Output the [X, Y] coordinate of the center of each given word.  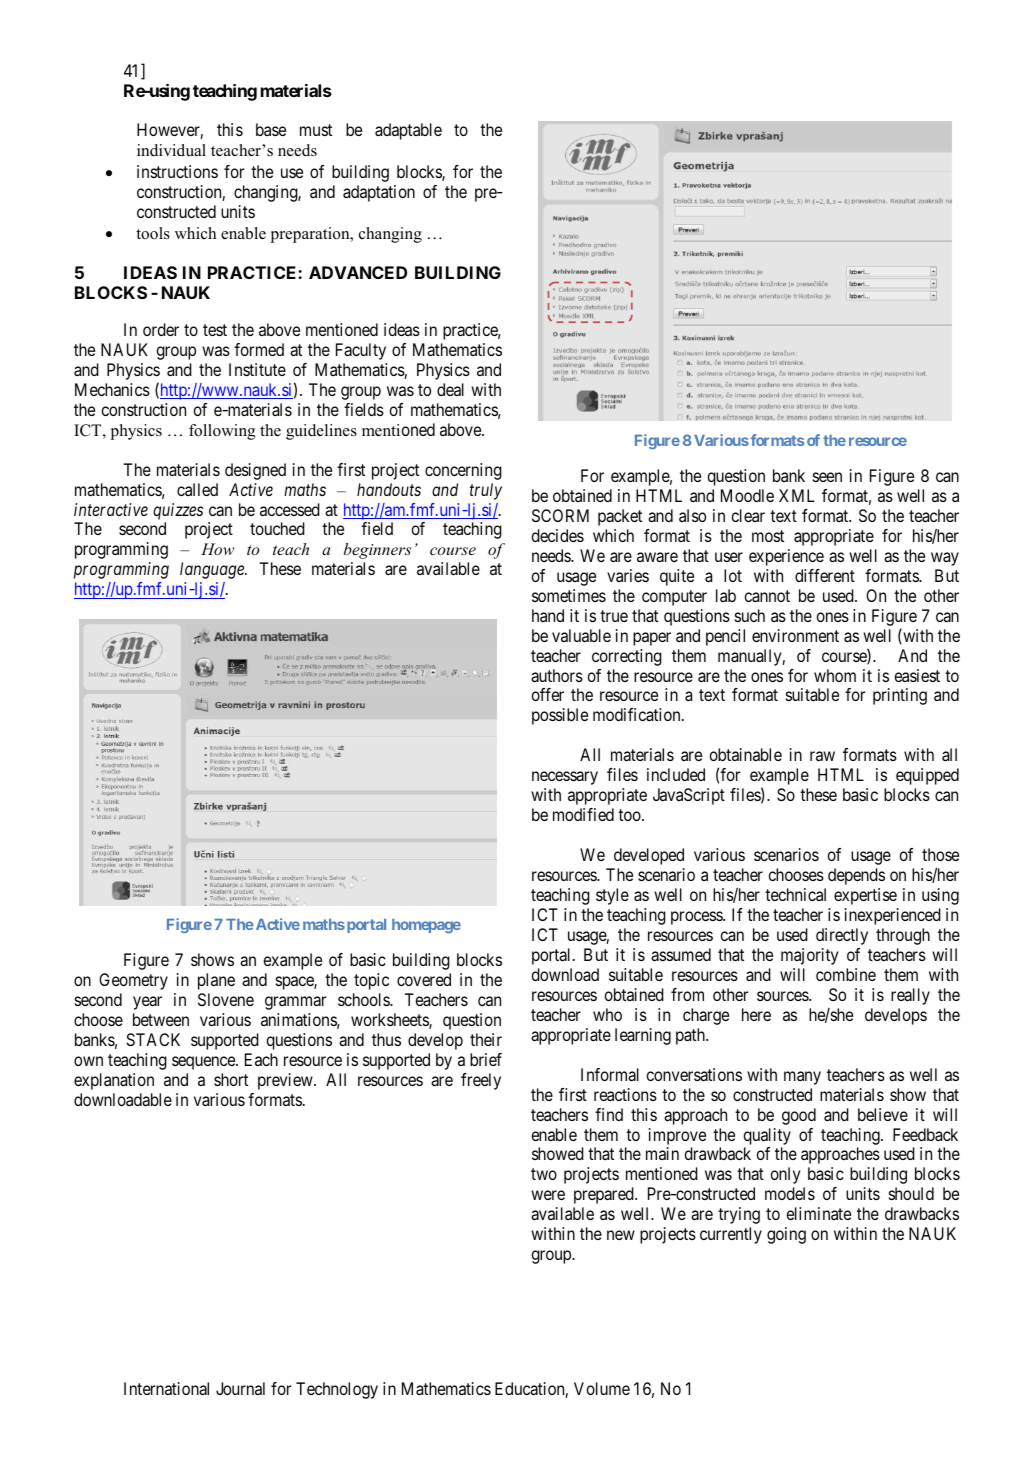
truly [486, 491]
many [802, 1078]
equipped [927, 776]
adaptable [408, 131]
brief [486, 1059]
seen [827, 477]
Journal [240, 1388]
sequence [204, 1063]
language [213, 570]
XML [796, 495]
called [197, 489]
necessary [565, 778]
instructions [177, 171]
